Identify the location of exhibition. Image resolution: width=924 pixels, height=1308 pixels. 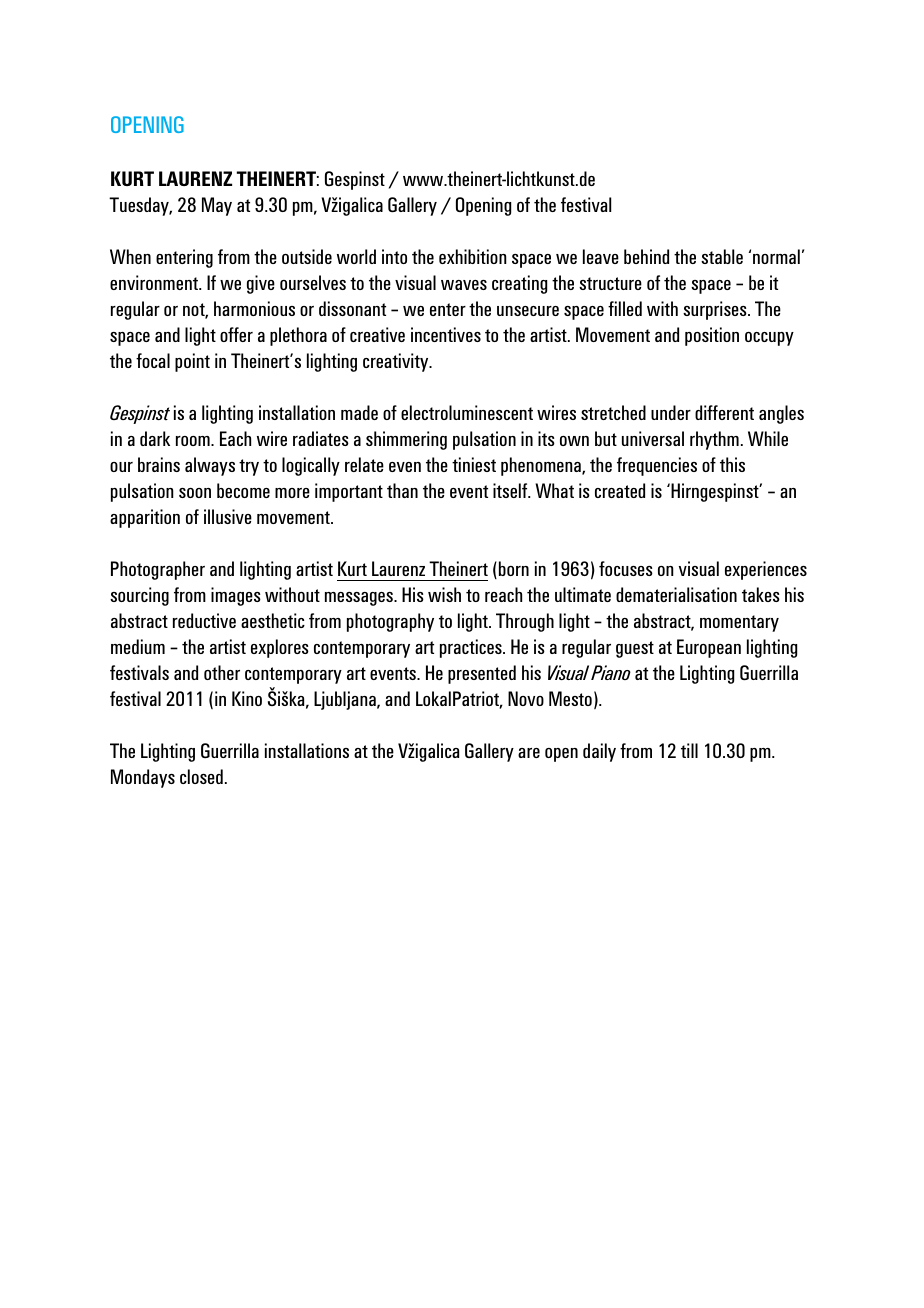
(473, 256).
